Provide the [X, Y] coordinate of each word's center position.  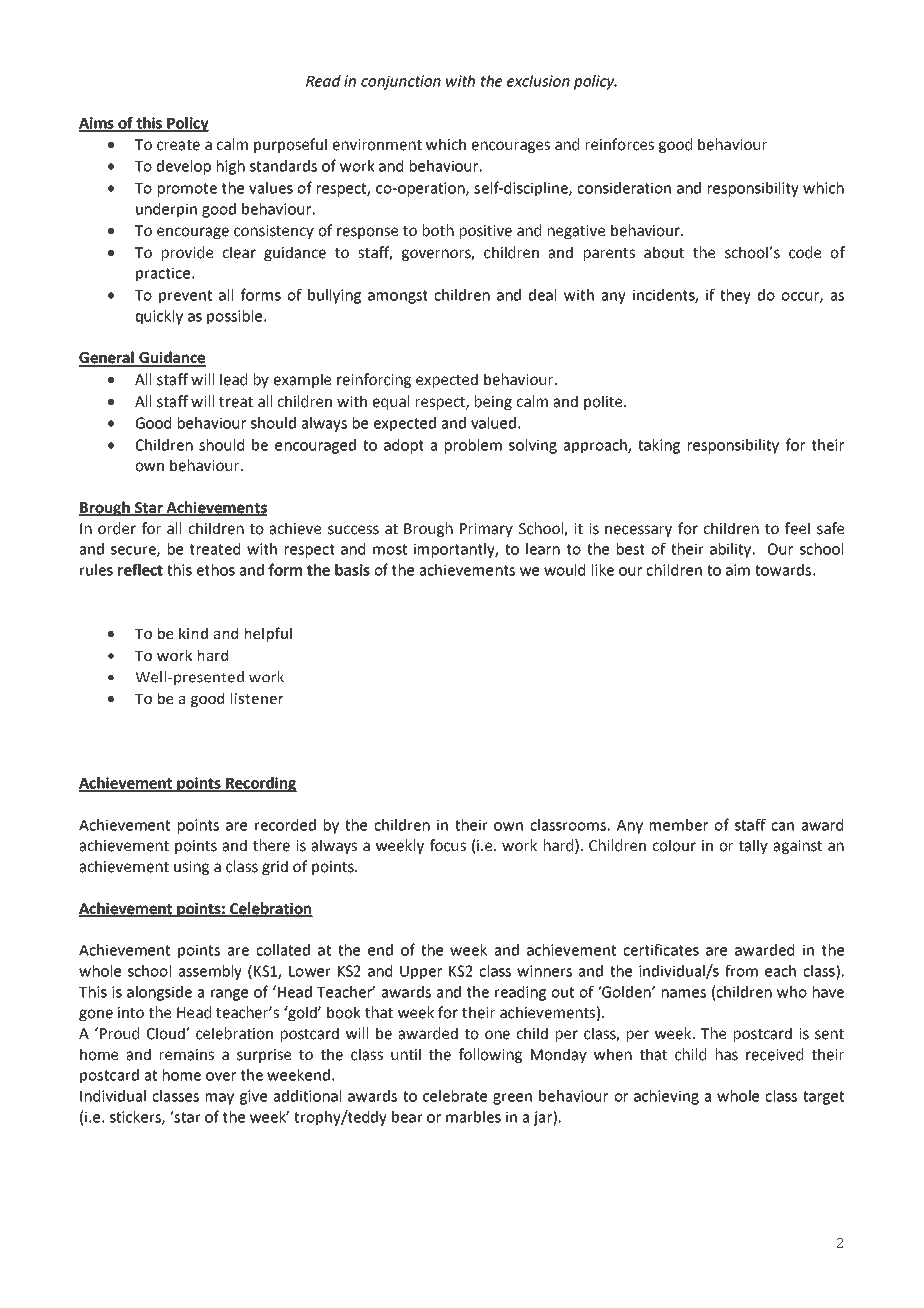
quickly [159, 317]
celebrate [455, 1096]
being [493, 402]
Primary [486, 530]
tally [753, 846]
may [220, 1099]
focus [448, 845]
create [178, 145]
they [735, 296]
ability [732, 550]
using [191, 868]
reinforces [620, 144]
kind [193, 633]
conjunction [401, 82]
